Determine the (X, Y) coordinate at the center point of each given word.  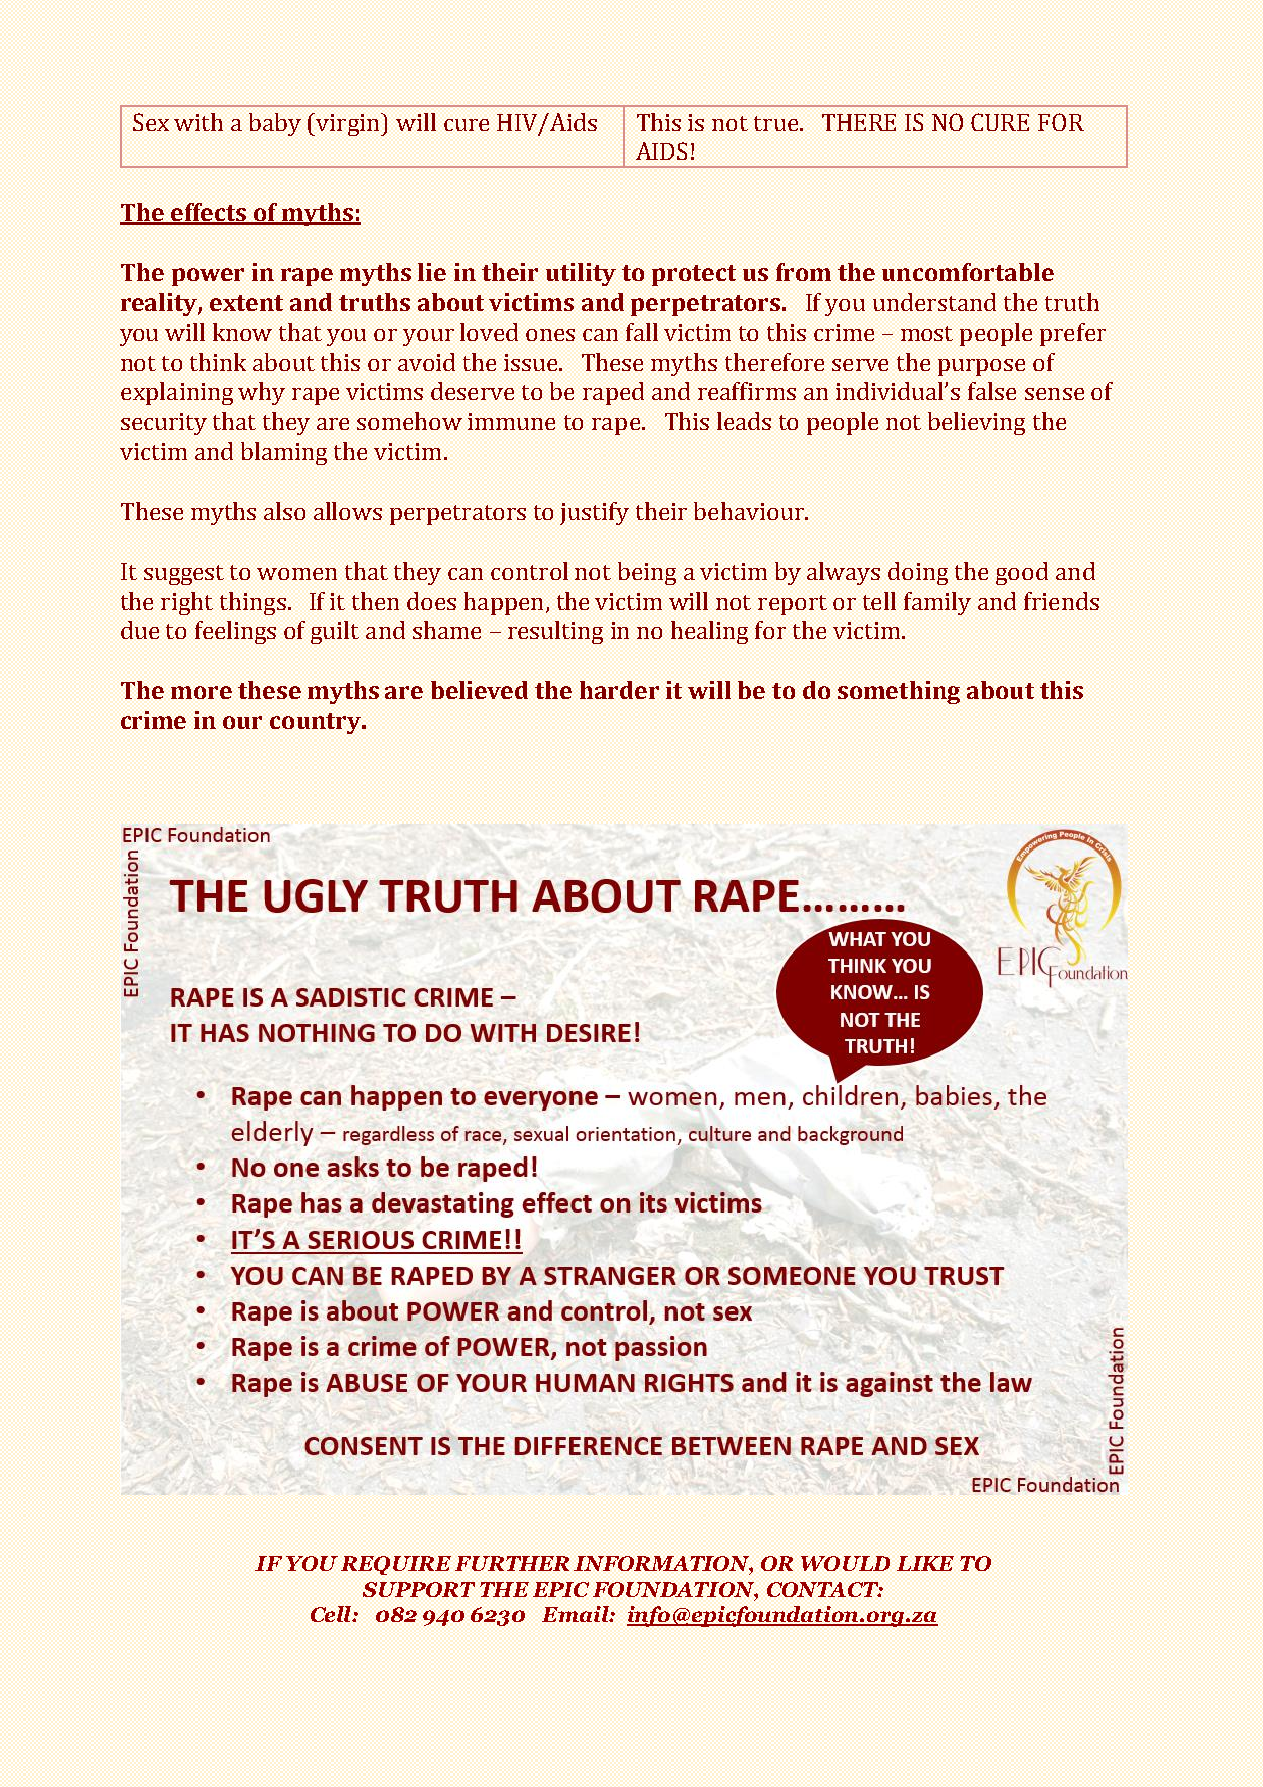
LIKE (925, 1563)
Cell (332, 1614)
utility (581, 274)
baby (275, 124)
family (937, 603)
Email (576, 1614)
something (899, 692)
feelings (235, 632)
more (201, 692)
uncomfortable (968, 272)
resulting (555, 632)
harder (619, 690)
